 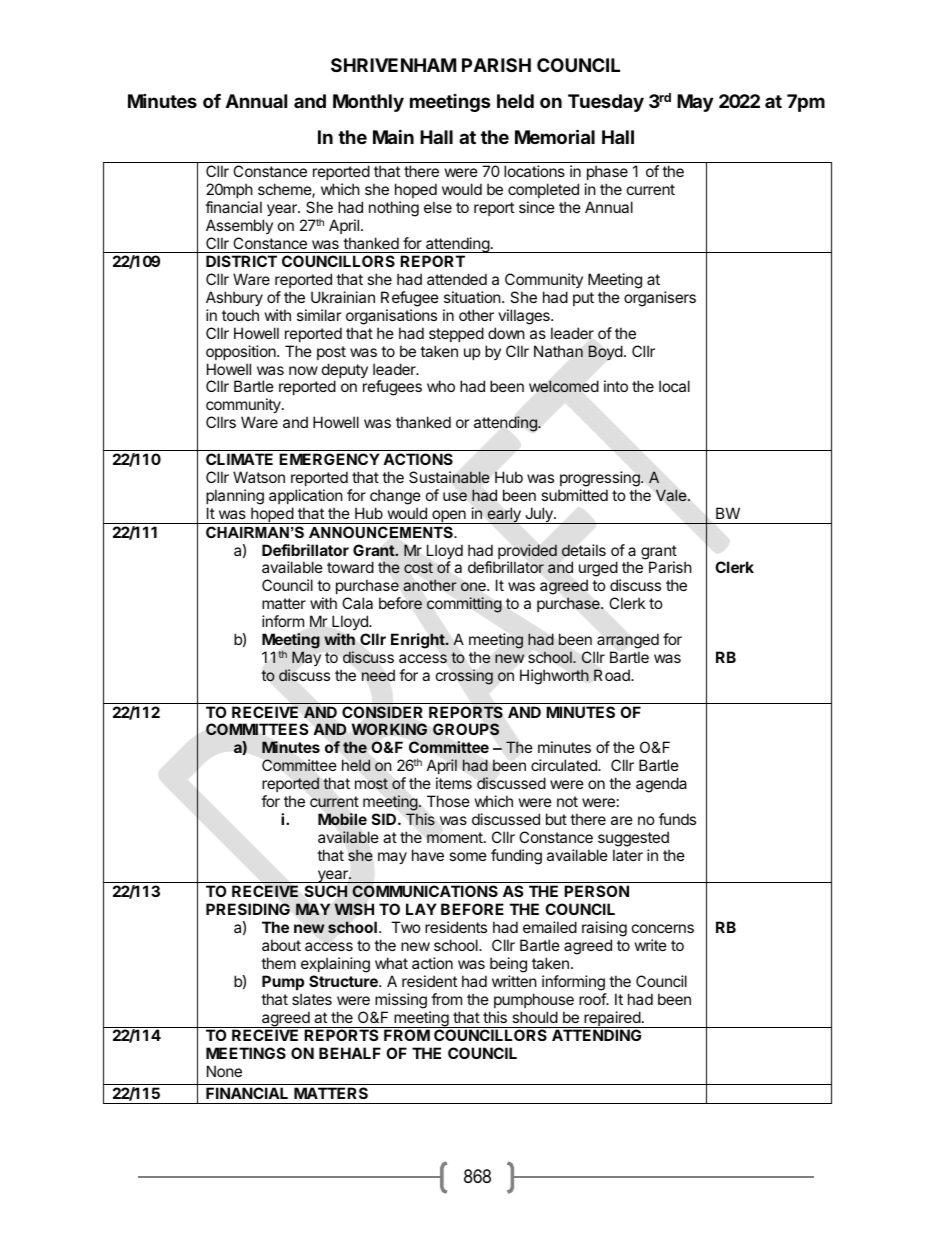 What do you see at coordinates (448, 801) in the image?
I see `Those` at bounding box center [448, 801].
